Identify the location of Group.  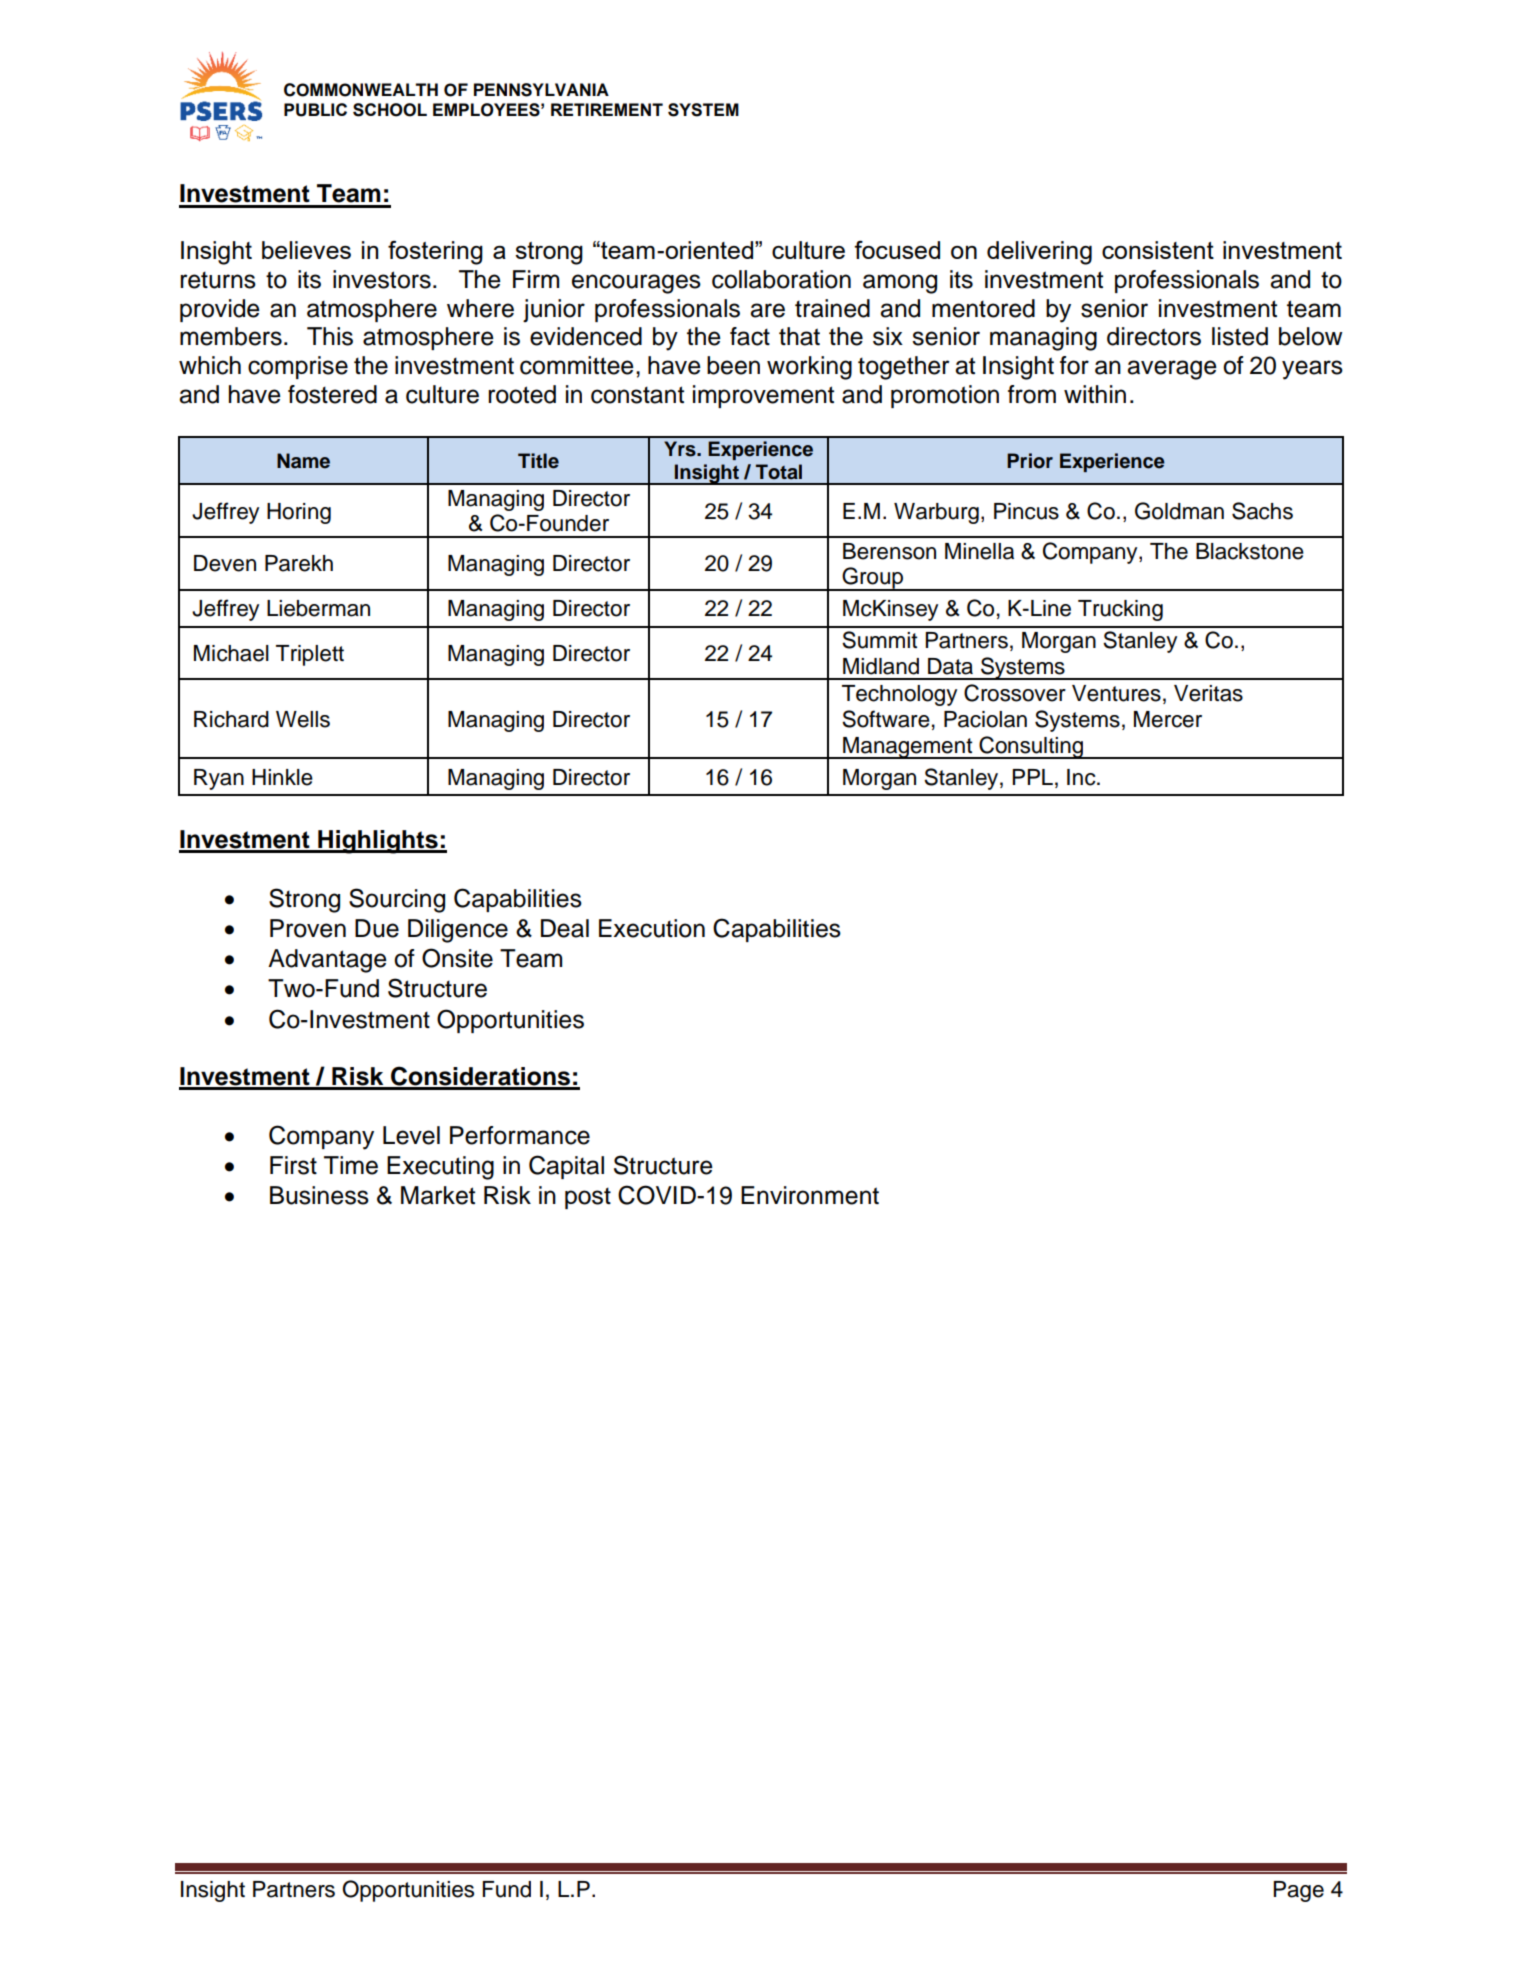
(873, 579).
